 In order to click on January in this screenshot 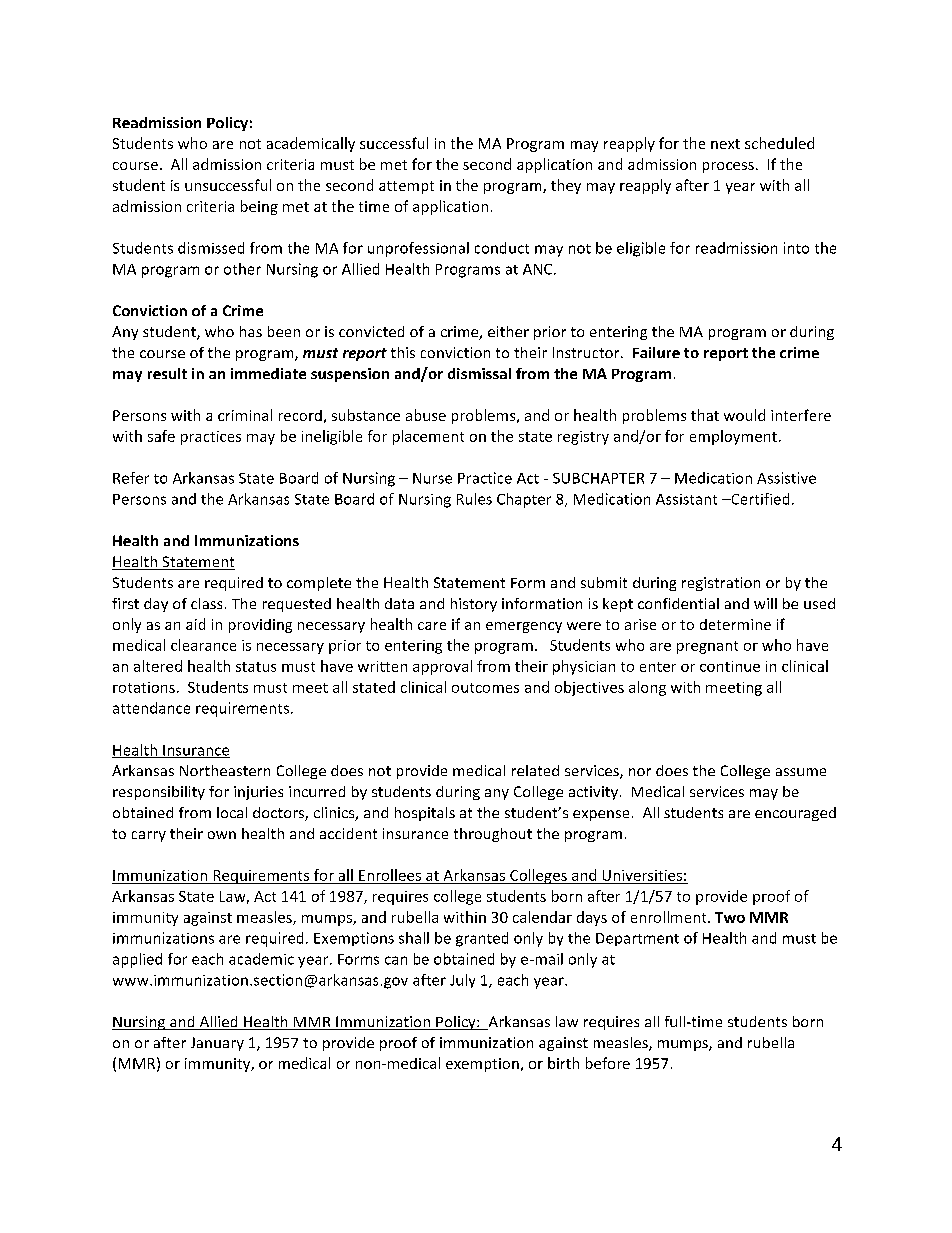, I will do `click(217, 1044)`.
